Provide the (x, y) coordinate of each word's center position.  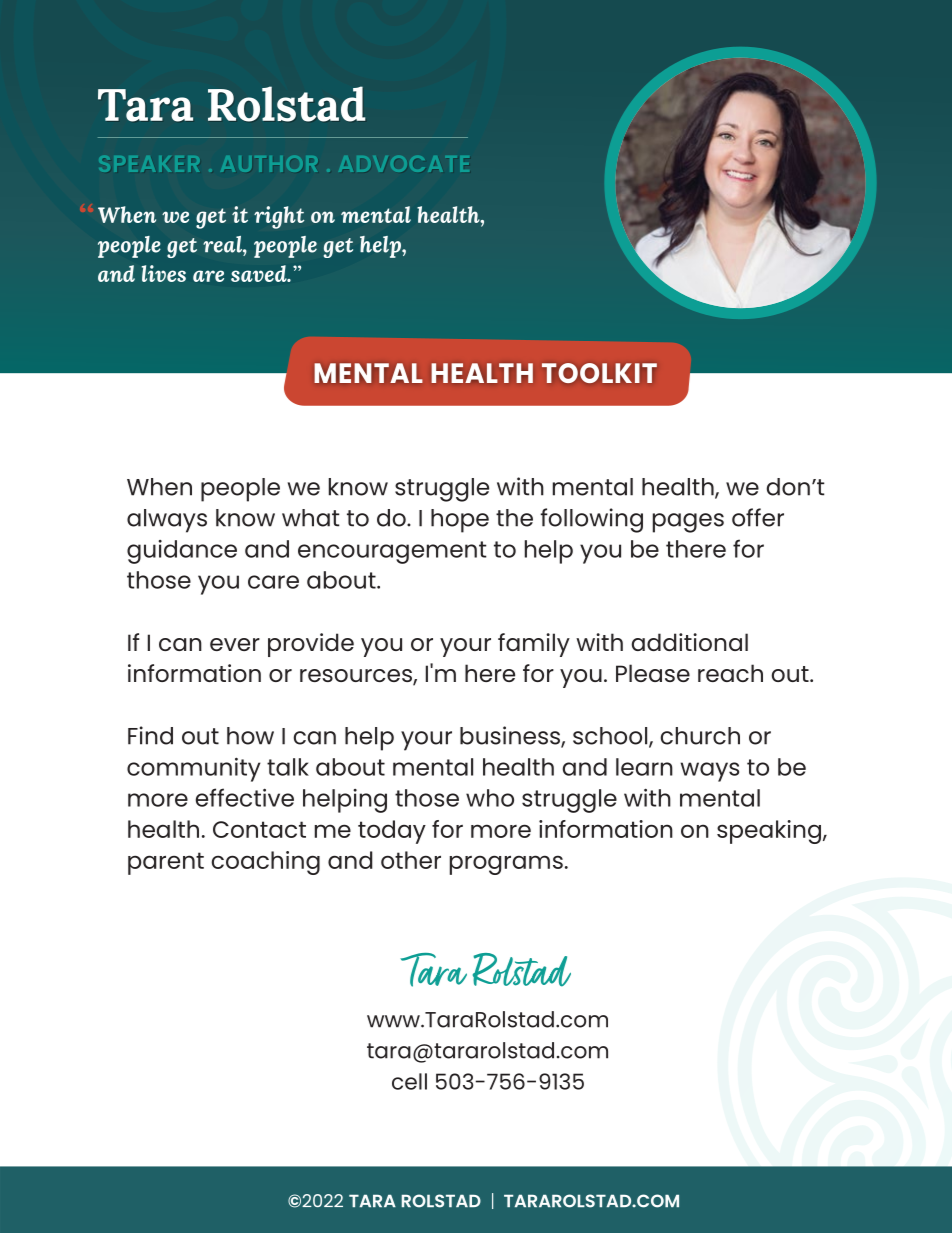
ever (235, 644)
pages (688, 523)
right (279, 217)
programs (506, 865)
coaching (265, 863)
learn (644, 767)
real (223, 244)
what (311, 518)
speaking (769, 832)
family (534, 645)
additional (689, 642)
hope (460, 521)
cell (409, 1081)
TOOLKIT (599, 373)
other (411, 860)
